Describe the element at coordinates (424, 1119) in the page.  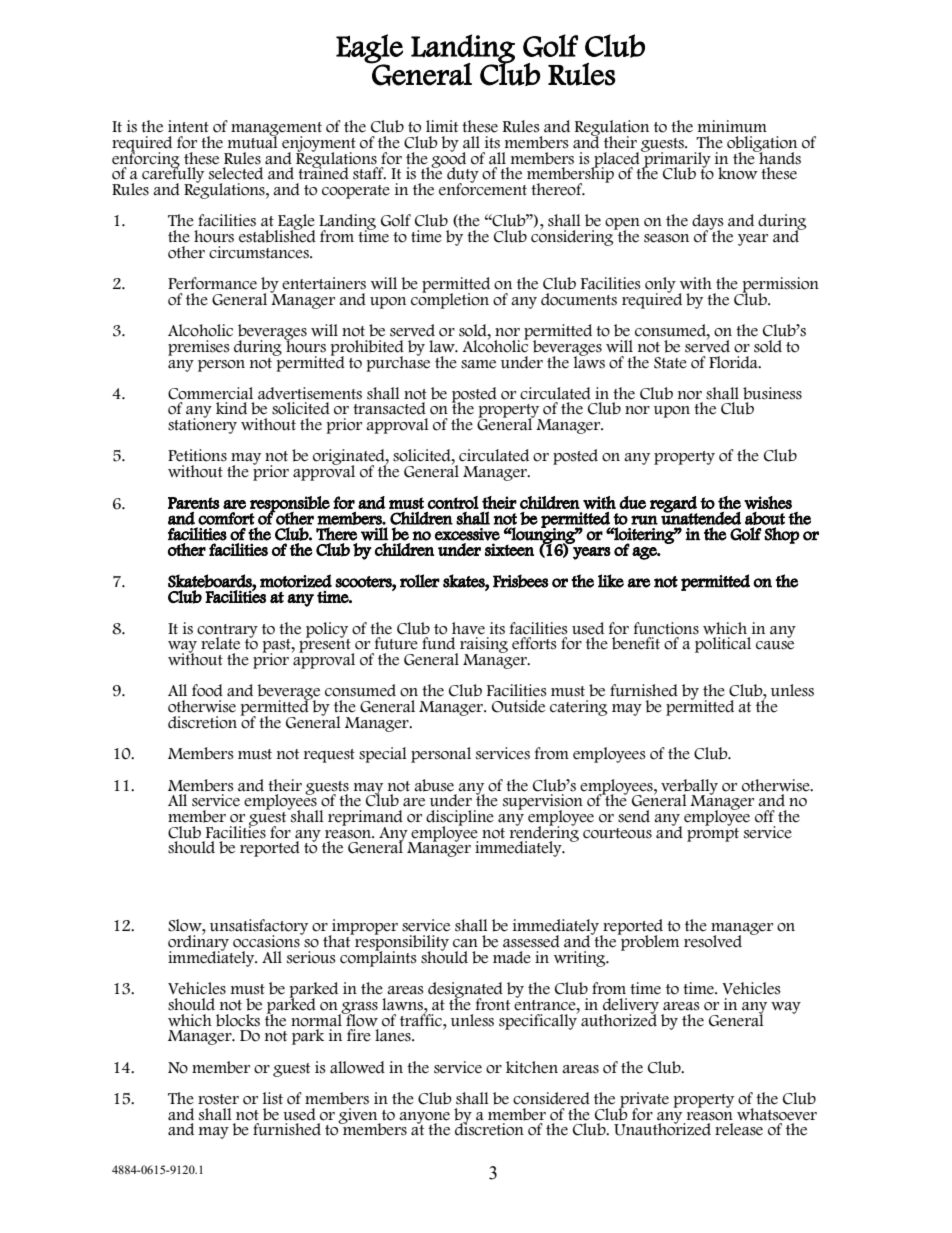
I see `anyone` at that location.
